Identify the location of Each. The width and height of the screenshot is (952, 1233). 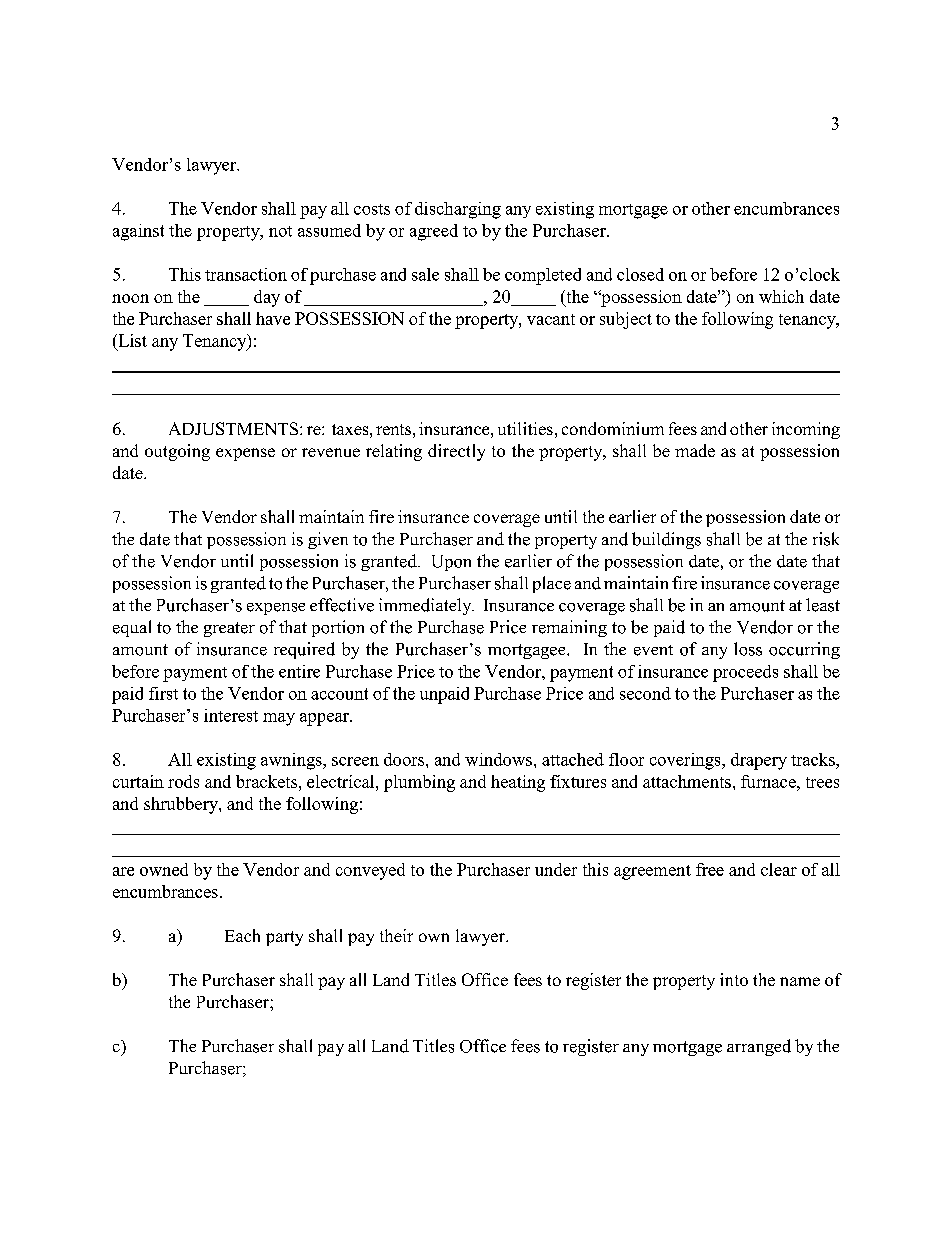
(242, 935).
